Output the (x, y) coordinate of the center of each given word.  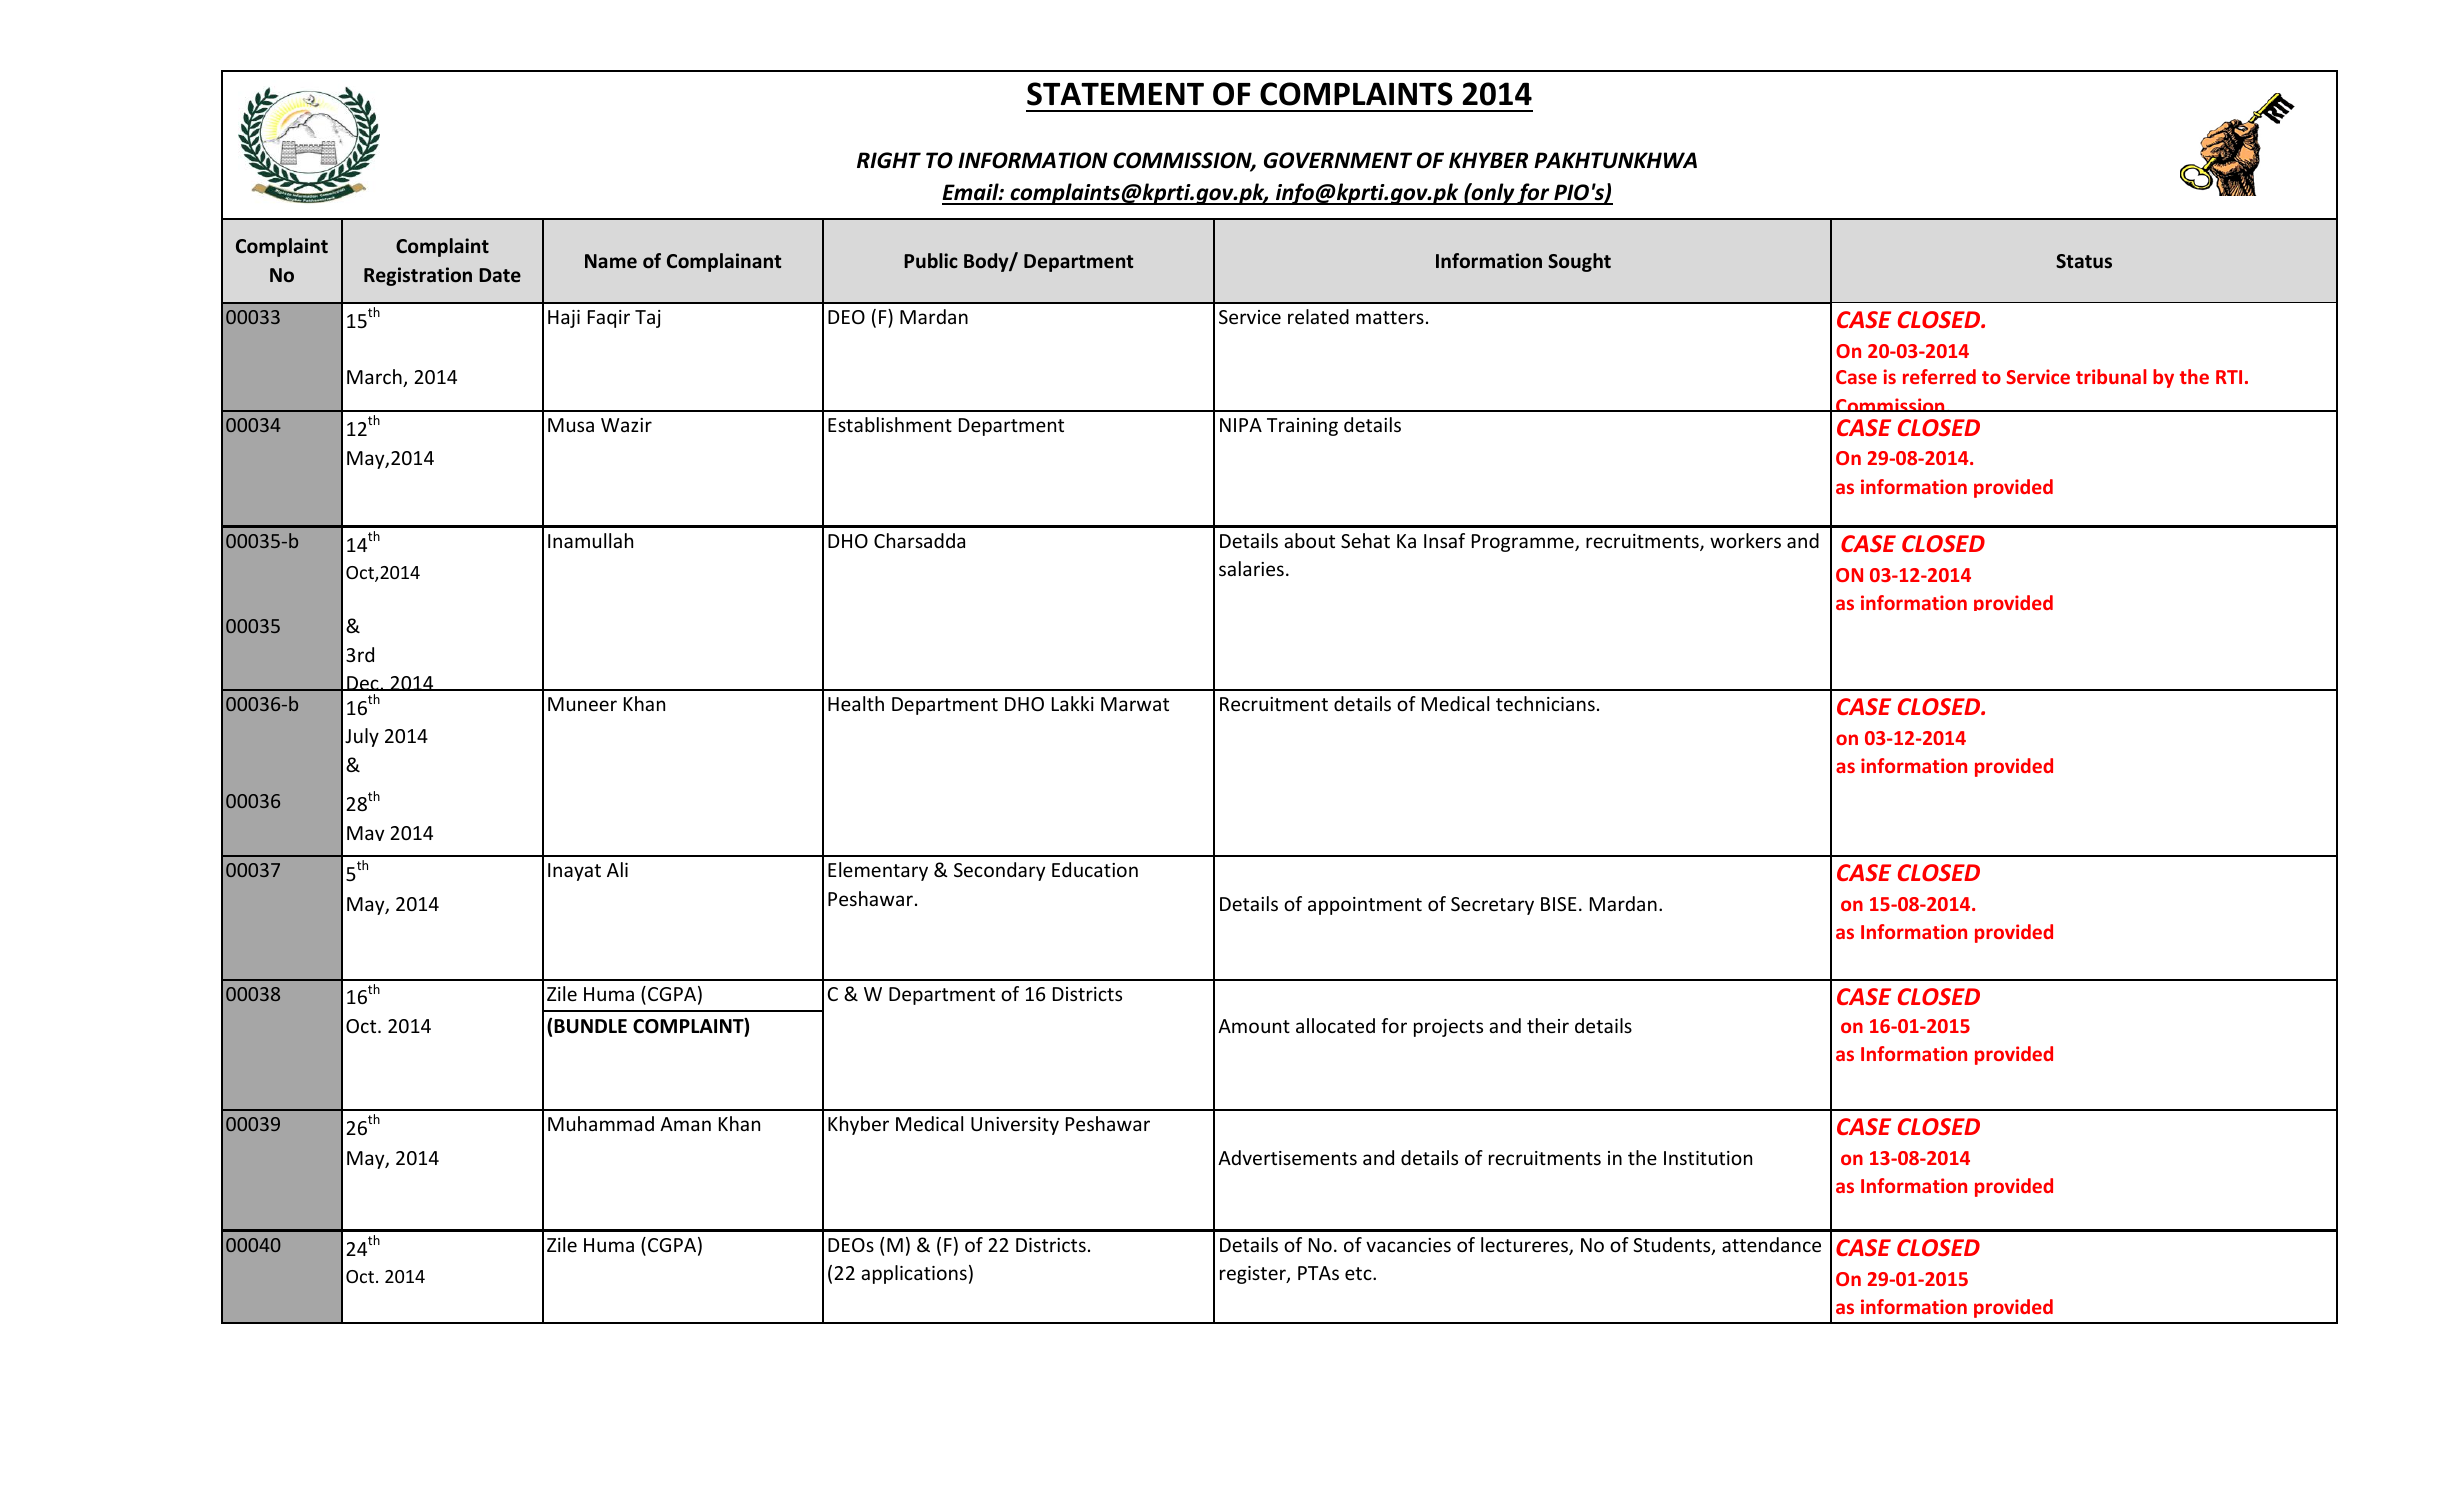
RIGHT (889, 160)
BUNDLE (590, 1026)
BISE (1559, 904)
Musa (571, 425)
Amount (1254, 1026)
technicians (1545, 703)
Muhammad (601, 1123)
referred (1939, 376)
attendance (1771, 1244)
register (1254, 1275)
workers (1745, 540)
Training (1302, 427)
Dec (363, 683)
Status (2084, 261)
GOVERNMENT (1338, 160)
